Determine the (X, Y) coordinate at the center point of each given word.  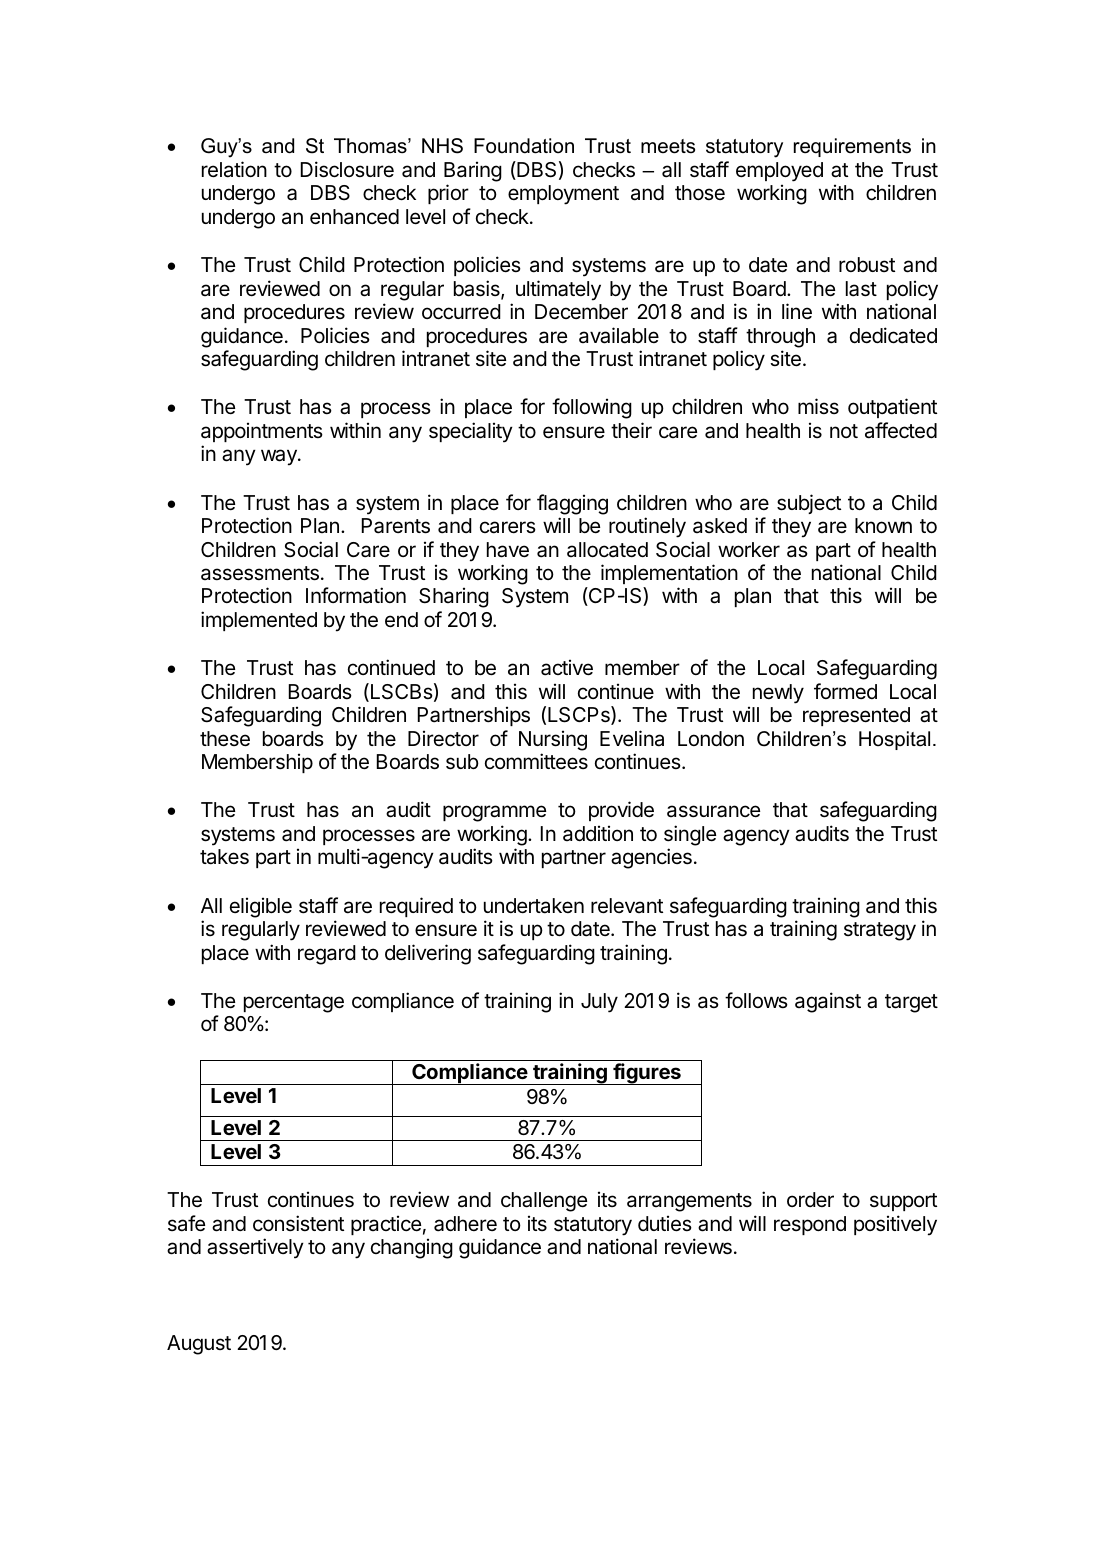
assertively (255, 1248)
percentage (294, 1003)
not (844, 431)
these (225, 739)
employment (563, 195)
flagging (572, 504)
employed (779, 172)
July (599, 1003)
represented (856, 716)
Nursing (553, 740)
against (828, 1002)
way (280, 457)
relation (234, 169)
